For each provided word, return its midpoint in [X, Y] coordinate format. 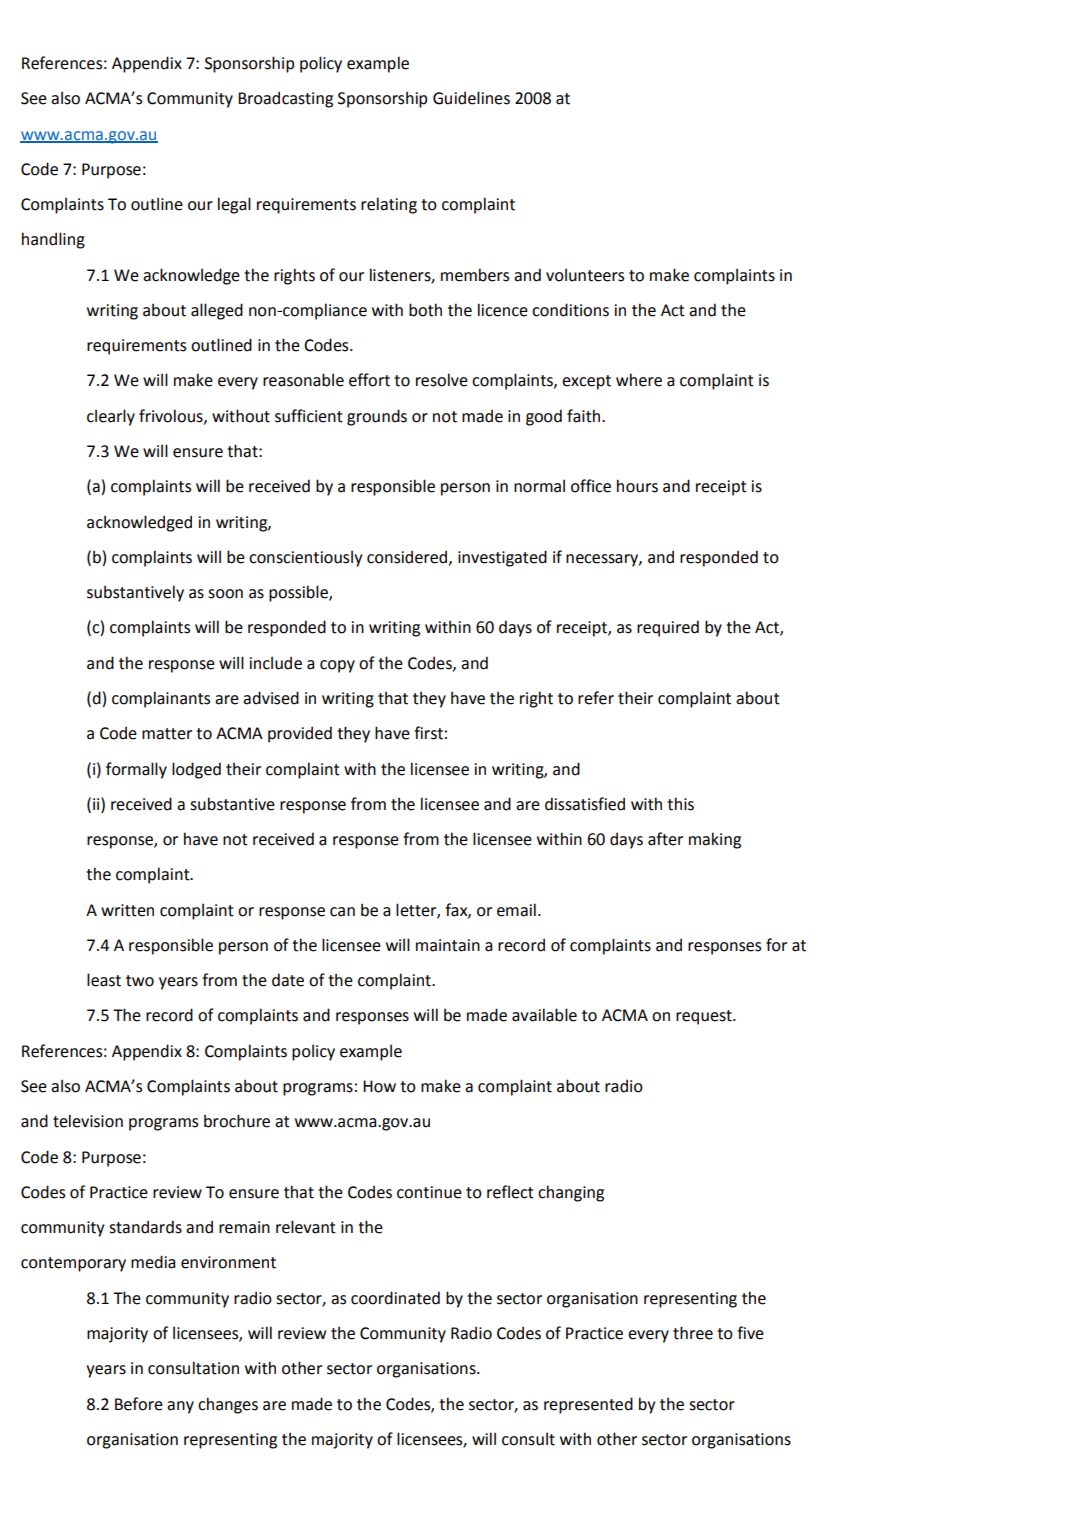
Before [139, 1404]
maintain [448, 945]
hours [637, 486]
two [140, 981]
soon [225, 594]
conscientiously [305, 558]
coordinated [395, 1298]
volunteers [585, 275]
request [705, 1017]
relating [389, 205]
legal [234, 205]
